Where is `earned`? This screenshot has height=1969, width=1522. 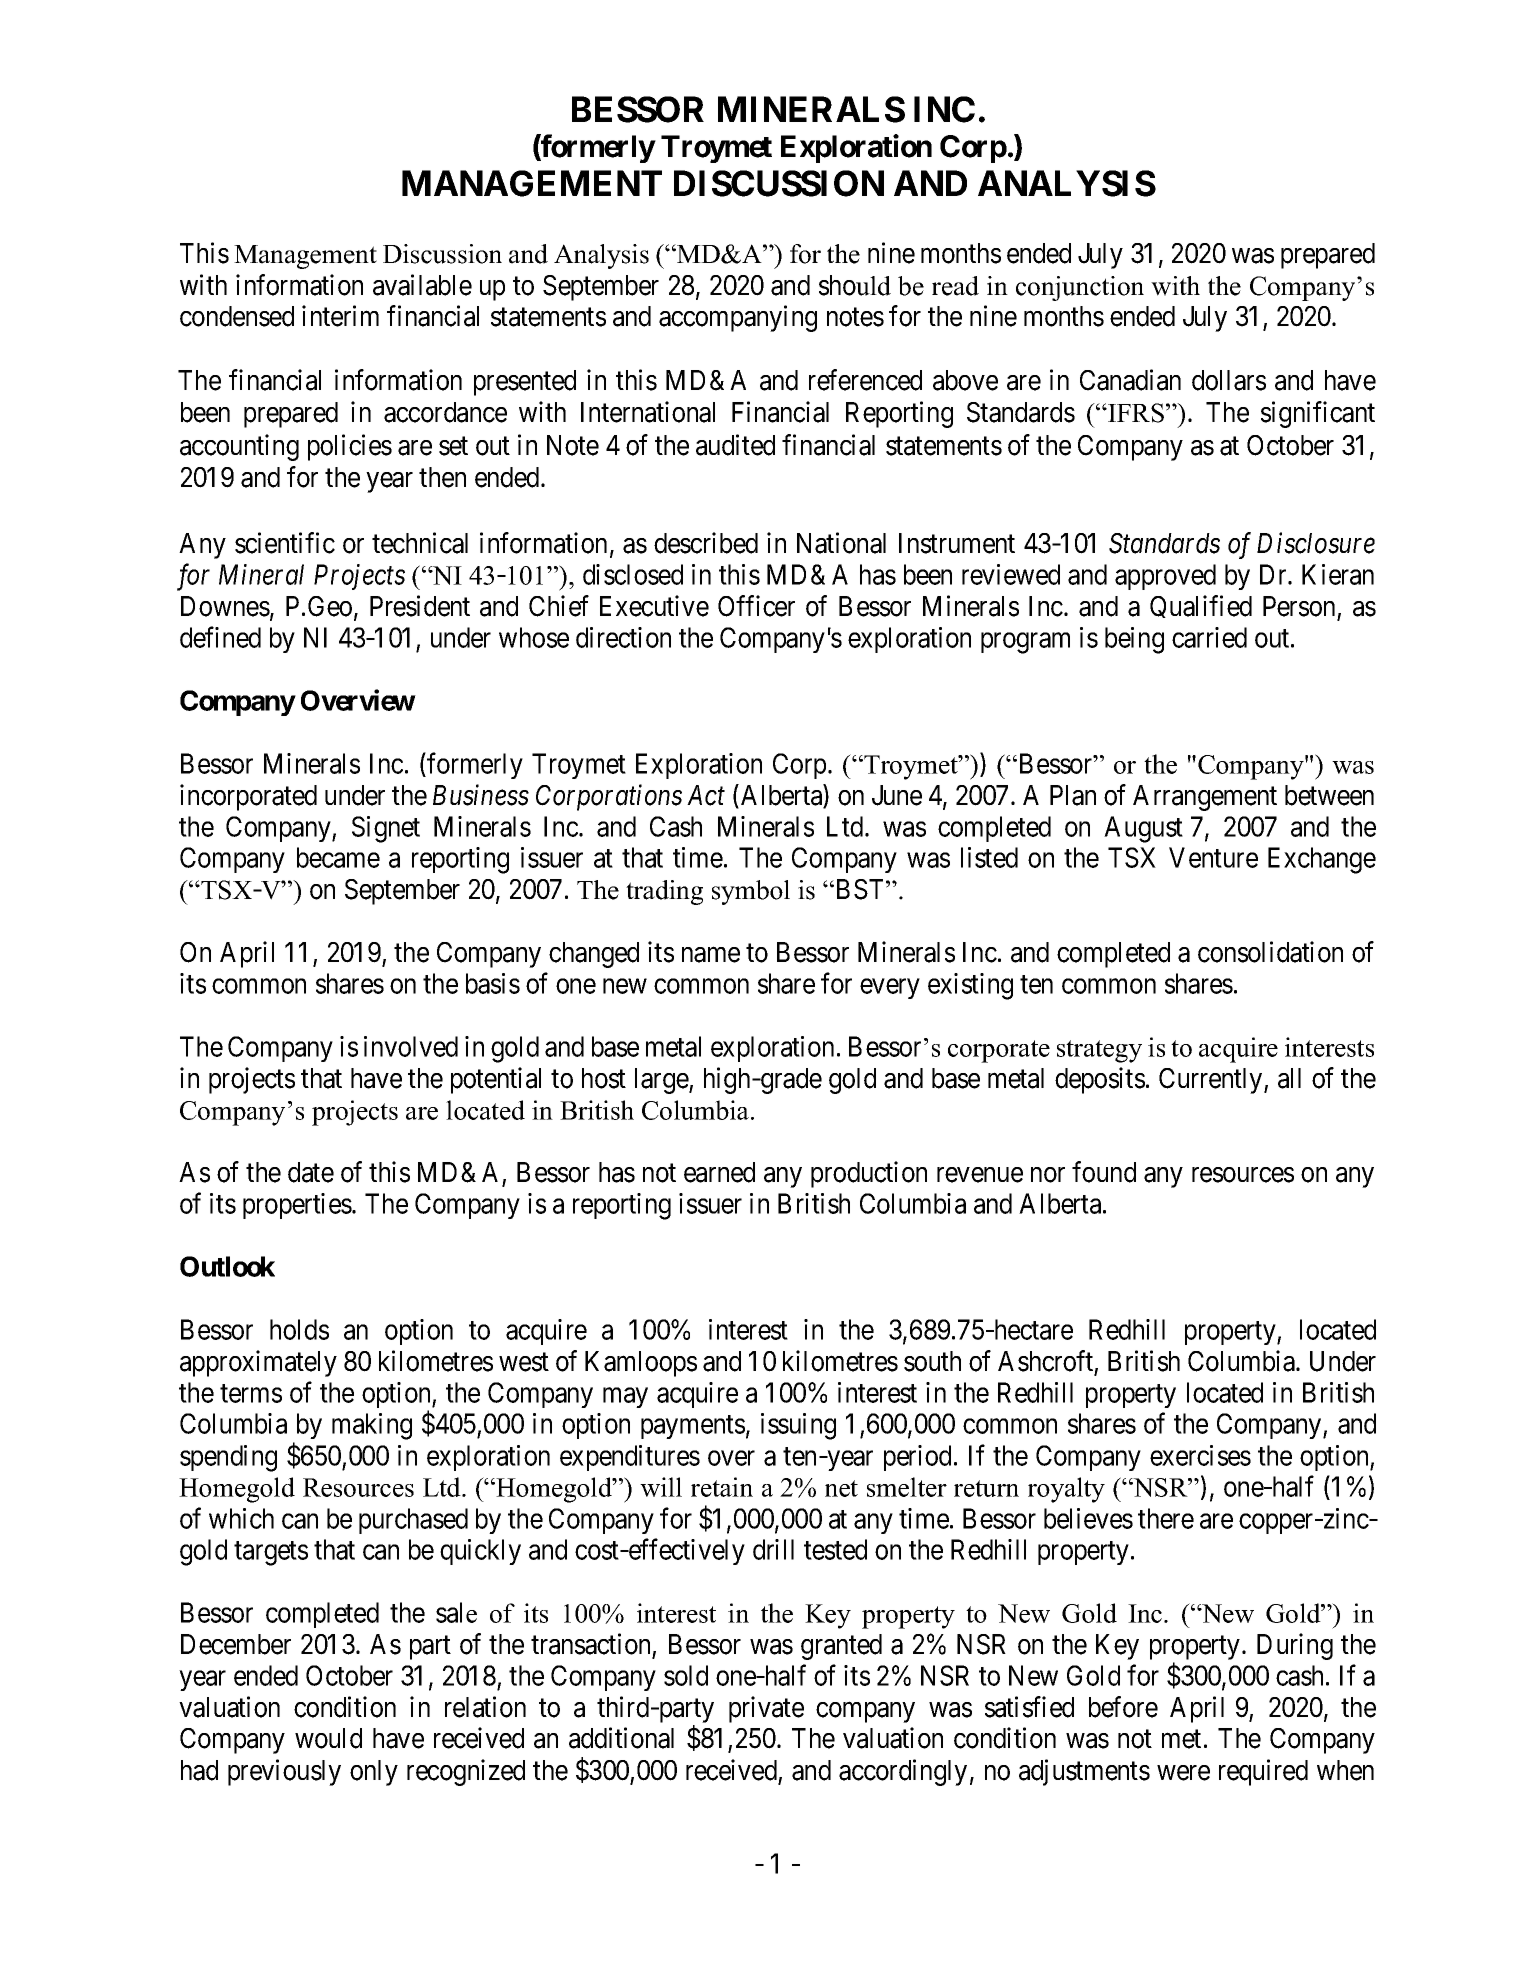 earned is located at coordinates (719, 1172).
